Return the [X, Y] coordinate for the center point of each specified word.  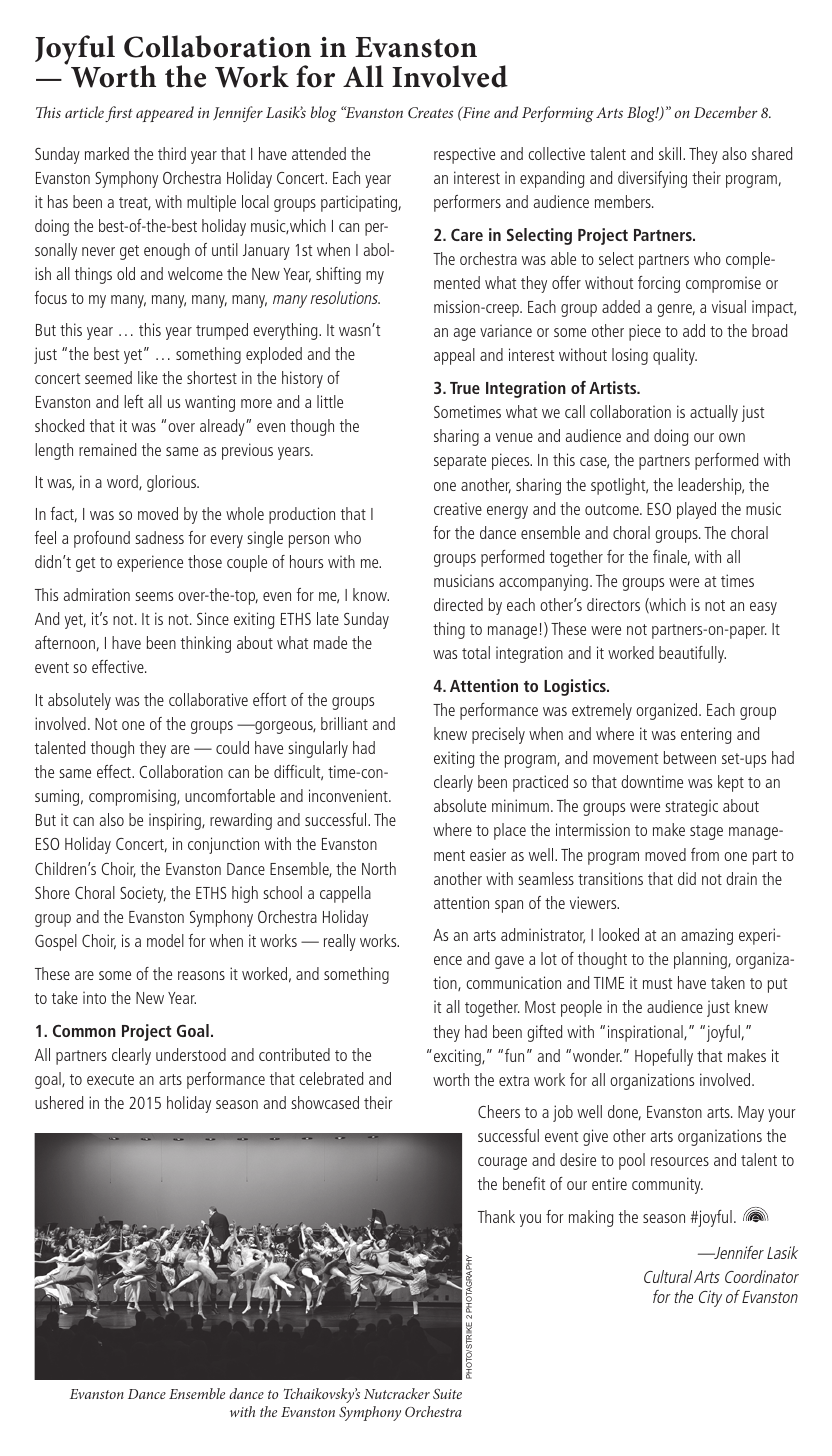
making [591, 1218]
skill [671, 153]
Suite [447, 1394]
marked [107, 153]
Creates [430, 112]
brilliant [344, 723]
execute [110, 1079]
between [690, 757]
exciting [458, 1057]
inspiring [176, 821]
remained [107, 449]
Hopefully [664, 1057]
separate [460, 462]
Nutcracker [397, 1393]
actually [714, 413]
